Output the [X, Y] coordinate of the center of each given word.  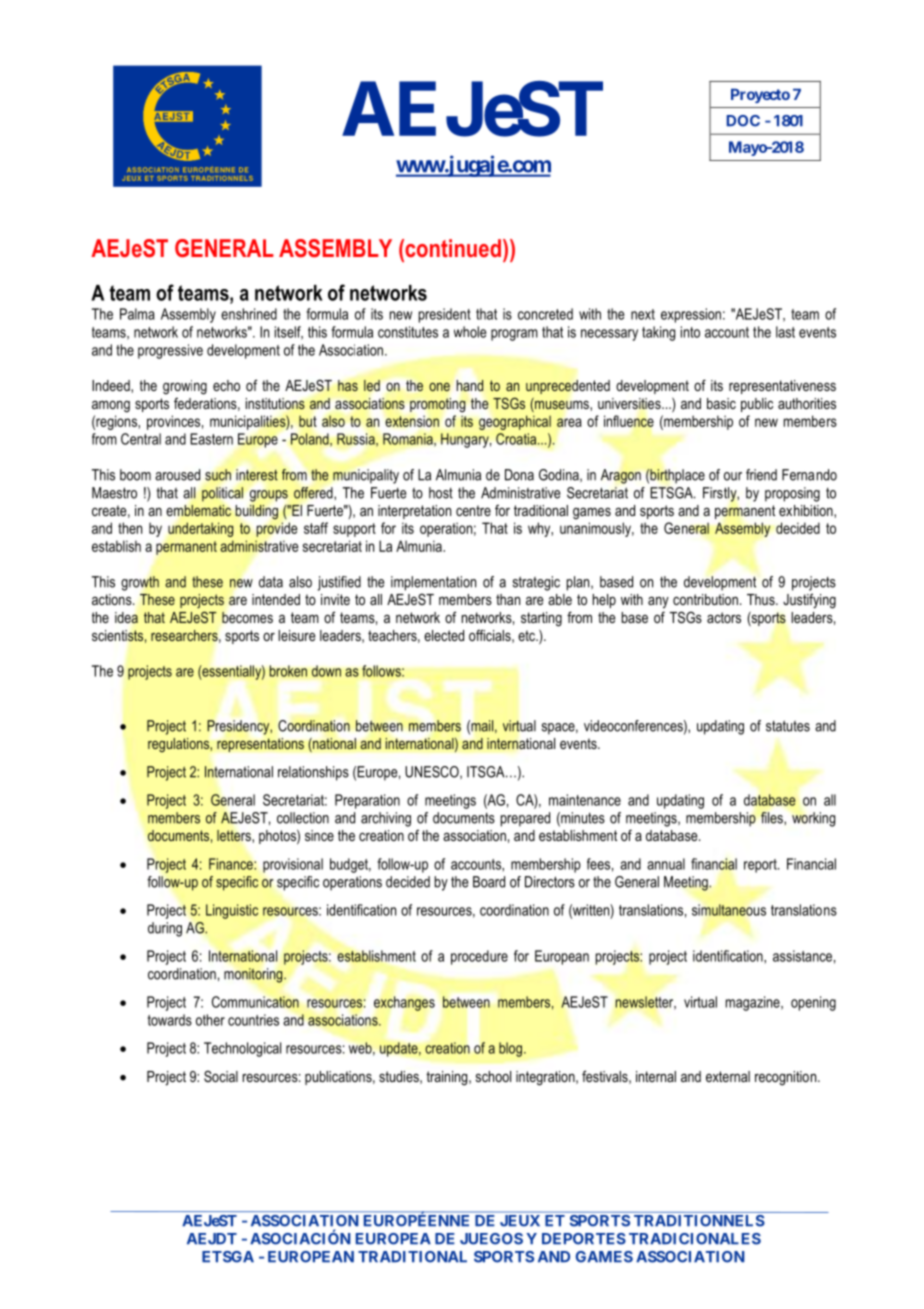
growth [140, 583]
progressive [170, 351]
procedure [479, 957]
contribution [705, 599]
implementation [433, 583]
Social [221, 1076]
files [773, 818]
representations [260, 745]
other [210, 1020]
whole [470, 332]
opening [813, 1003]
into [690, 332]
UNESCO [433, 772]
